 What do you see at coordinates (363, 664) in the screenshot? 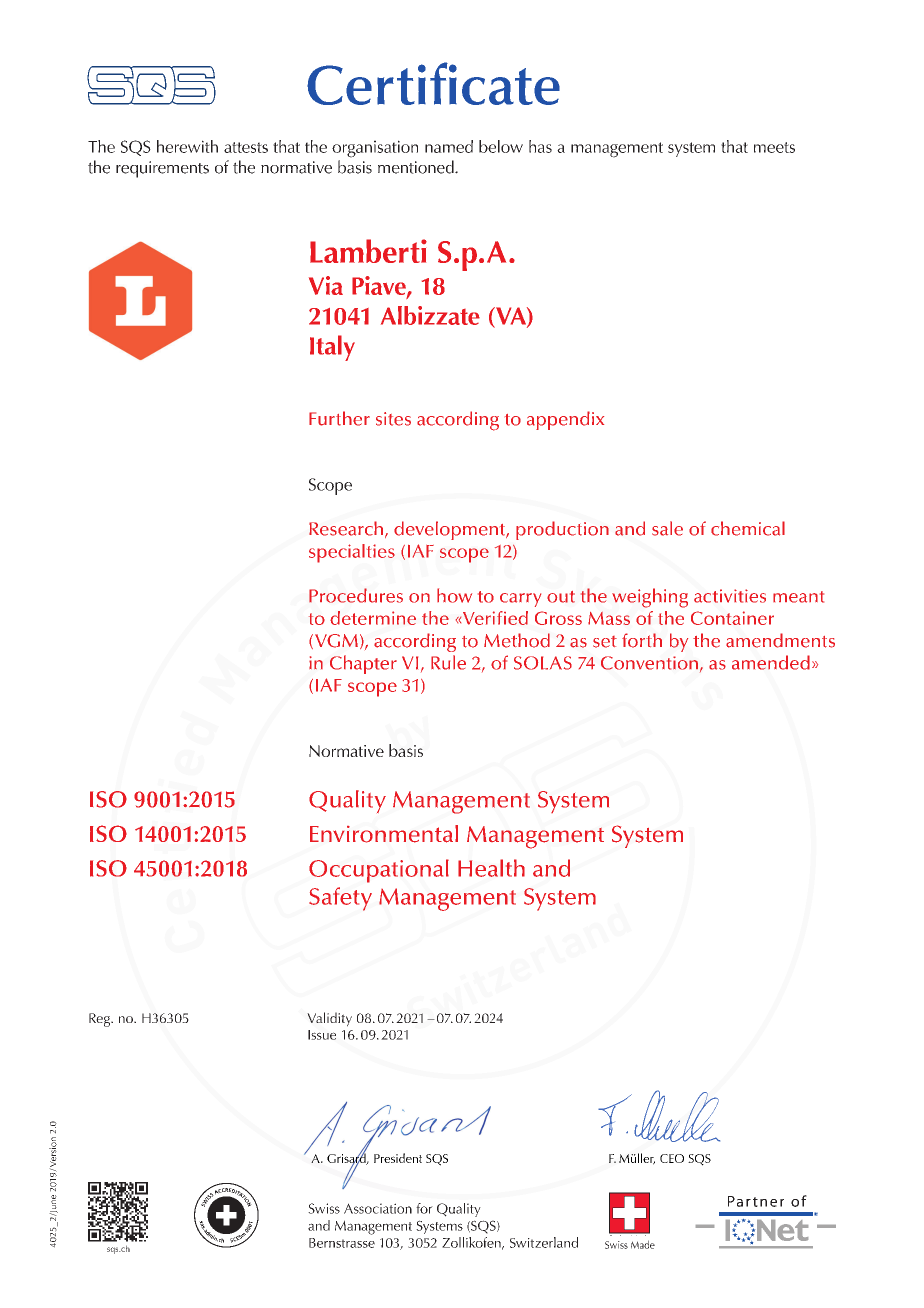
I see `Chapter` at bounding box center [363, 664].
